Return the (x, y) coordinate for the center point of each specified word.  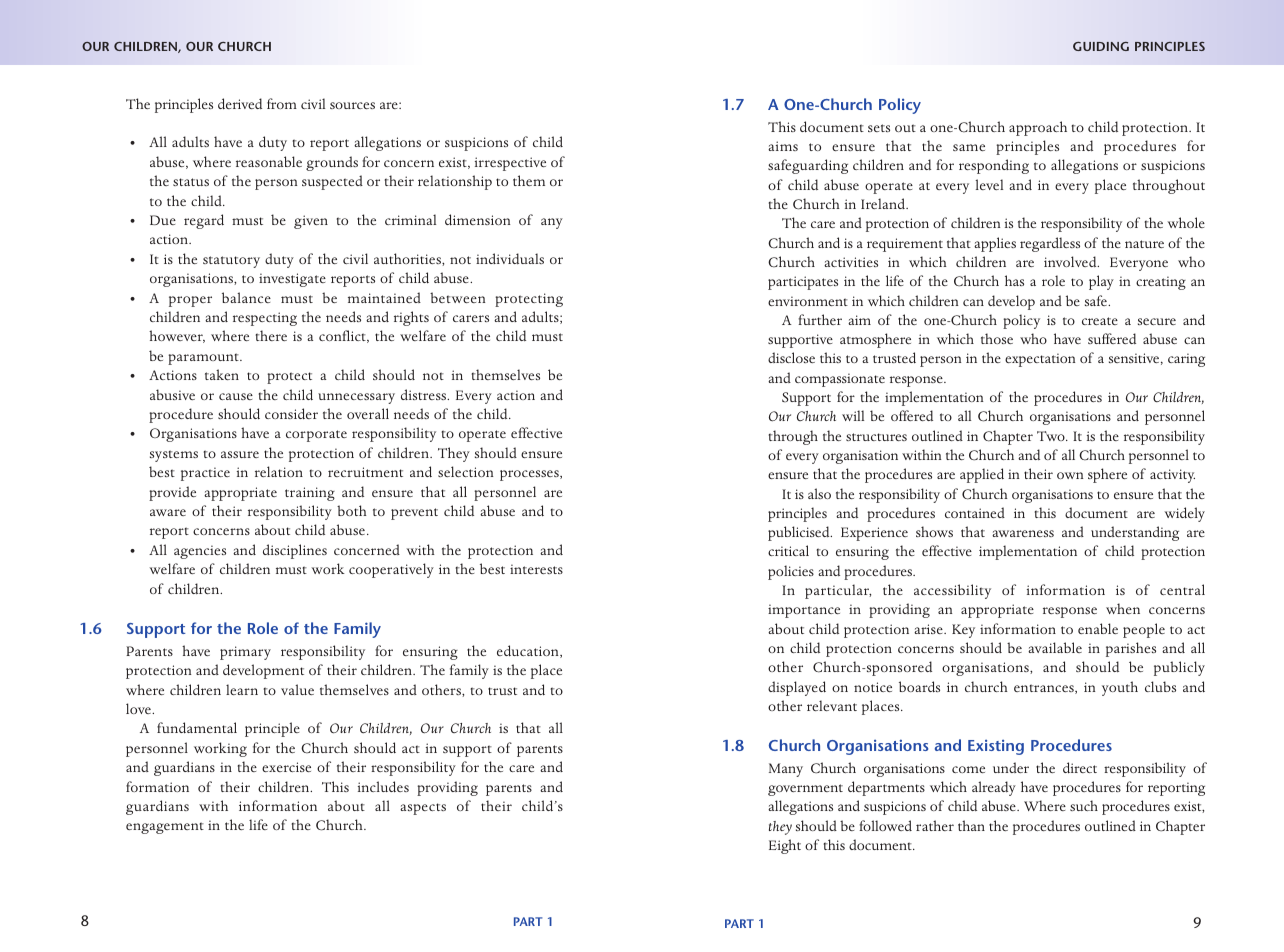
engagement (165, 828)
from (282, 103)
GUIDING (1101, 46)
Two (1052, 436)
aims (783, 146)
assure (240, 454)
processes (530, 475)
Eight (785, 846)
